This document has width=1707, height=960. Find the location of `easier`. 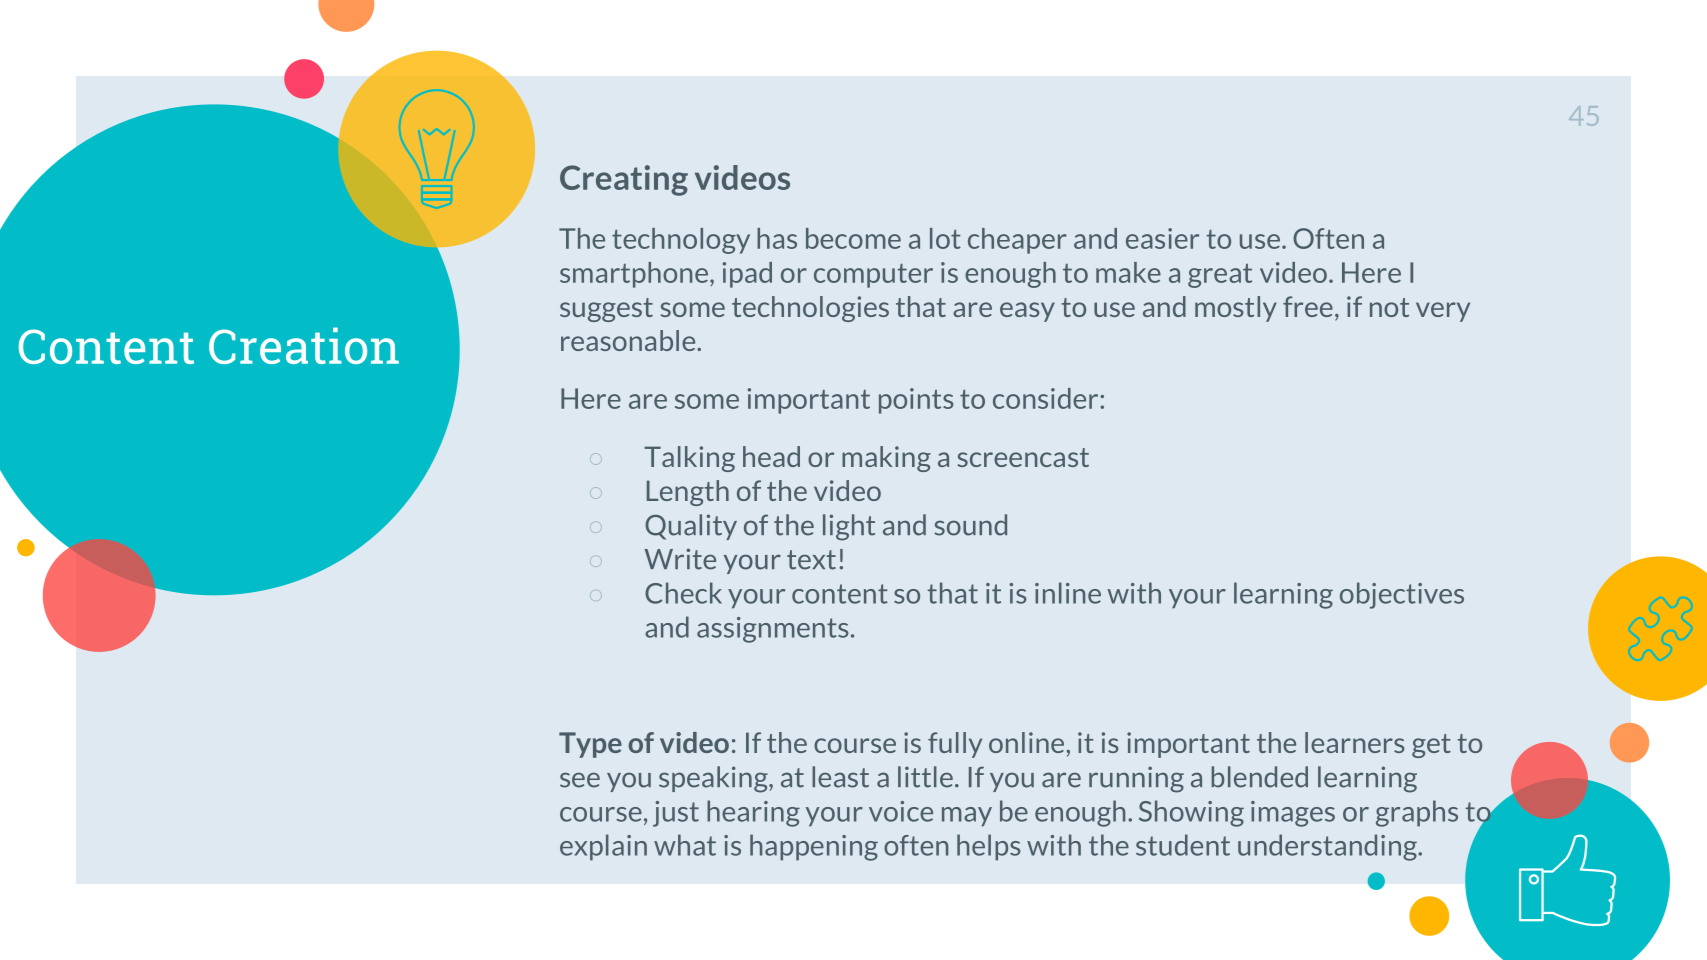

easier is located at coordinates (1162, 238).
